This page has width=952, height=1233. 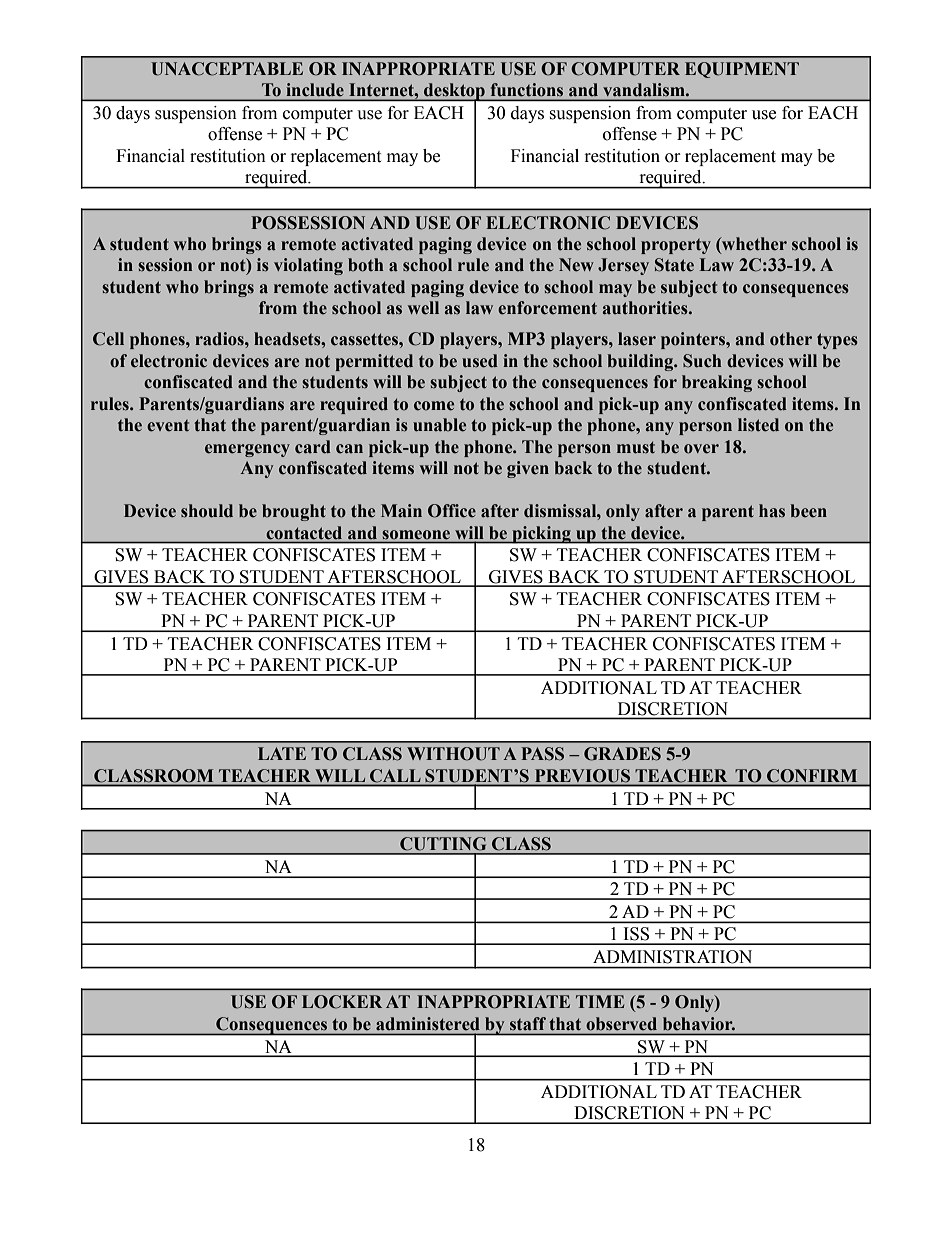 I want to click on CONFIRM, so click(x=812, y=777).
